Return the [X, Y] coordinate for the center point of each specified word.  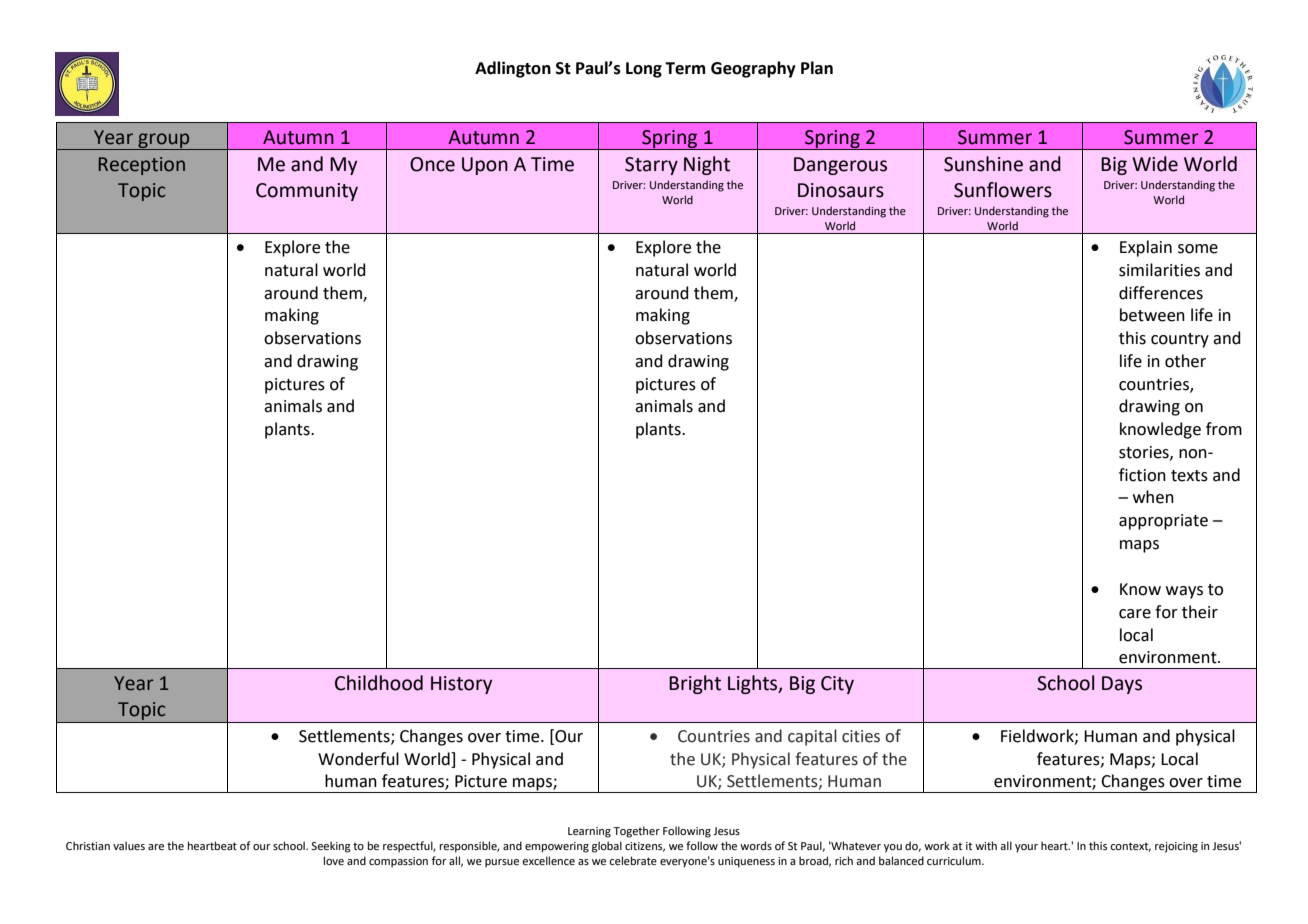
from [1224, 429]
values [129, 845]
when [1153, 497]
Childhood [379, 683]
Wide [1155, 164]
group [164, 141]
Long [644, 70]
